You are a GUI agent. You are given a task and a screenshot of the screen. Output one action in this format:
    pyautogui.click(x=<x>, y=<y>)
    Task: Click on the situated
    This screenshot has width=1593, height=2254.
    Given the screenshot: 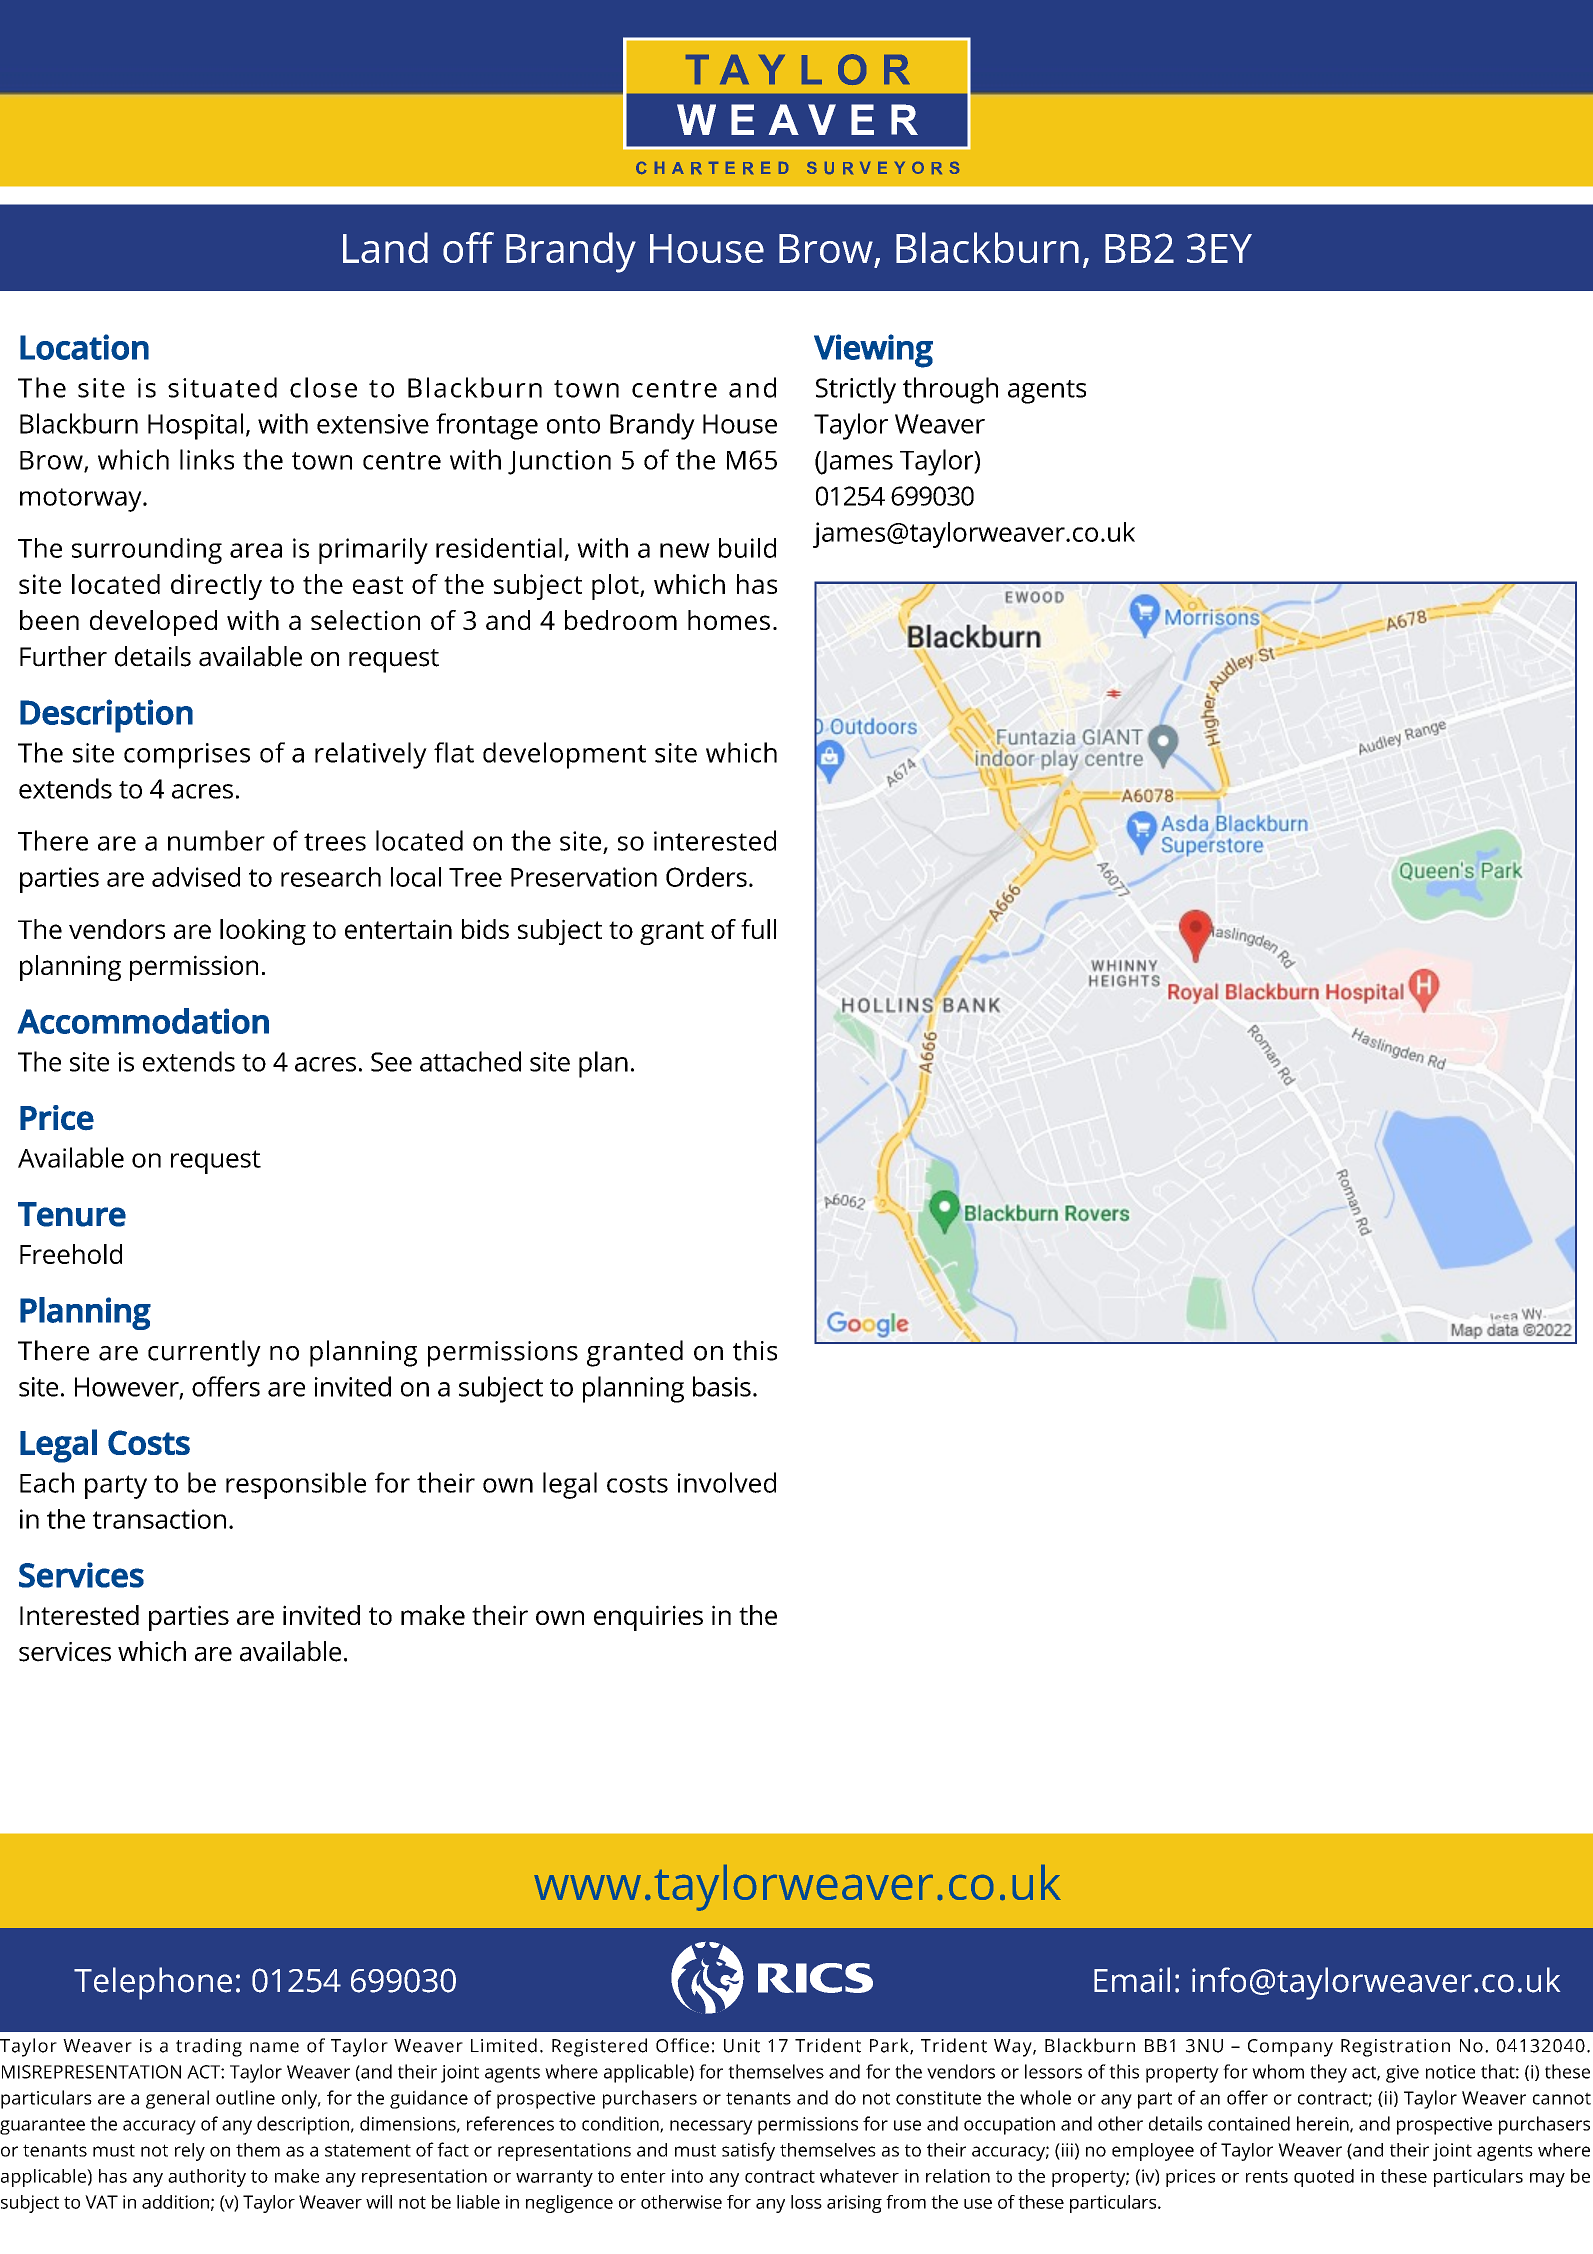 What is the action you would take?
    pyautogui.click(x=222, y=387)
